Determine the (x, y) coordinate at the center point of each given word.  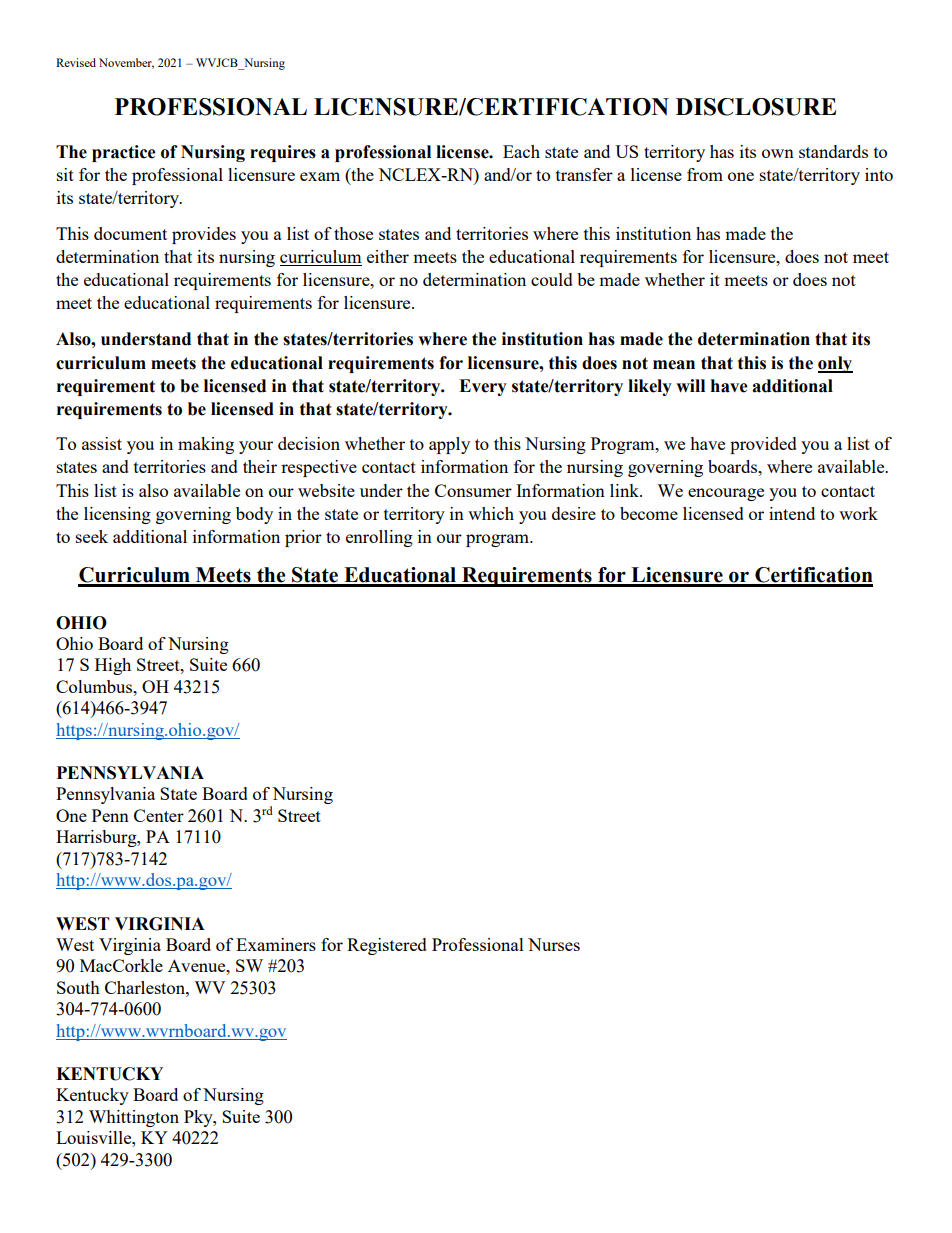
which (491, 513)
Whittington (134, 1118)
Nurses (554, 944)
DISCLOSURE (756, 107)
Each (521, 151)
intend (792, 513)
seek (92, 536)
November (126, 63)
